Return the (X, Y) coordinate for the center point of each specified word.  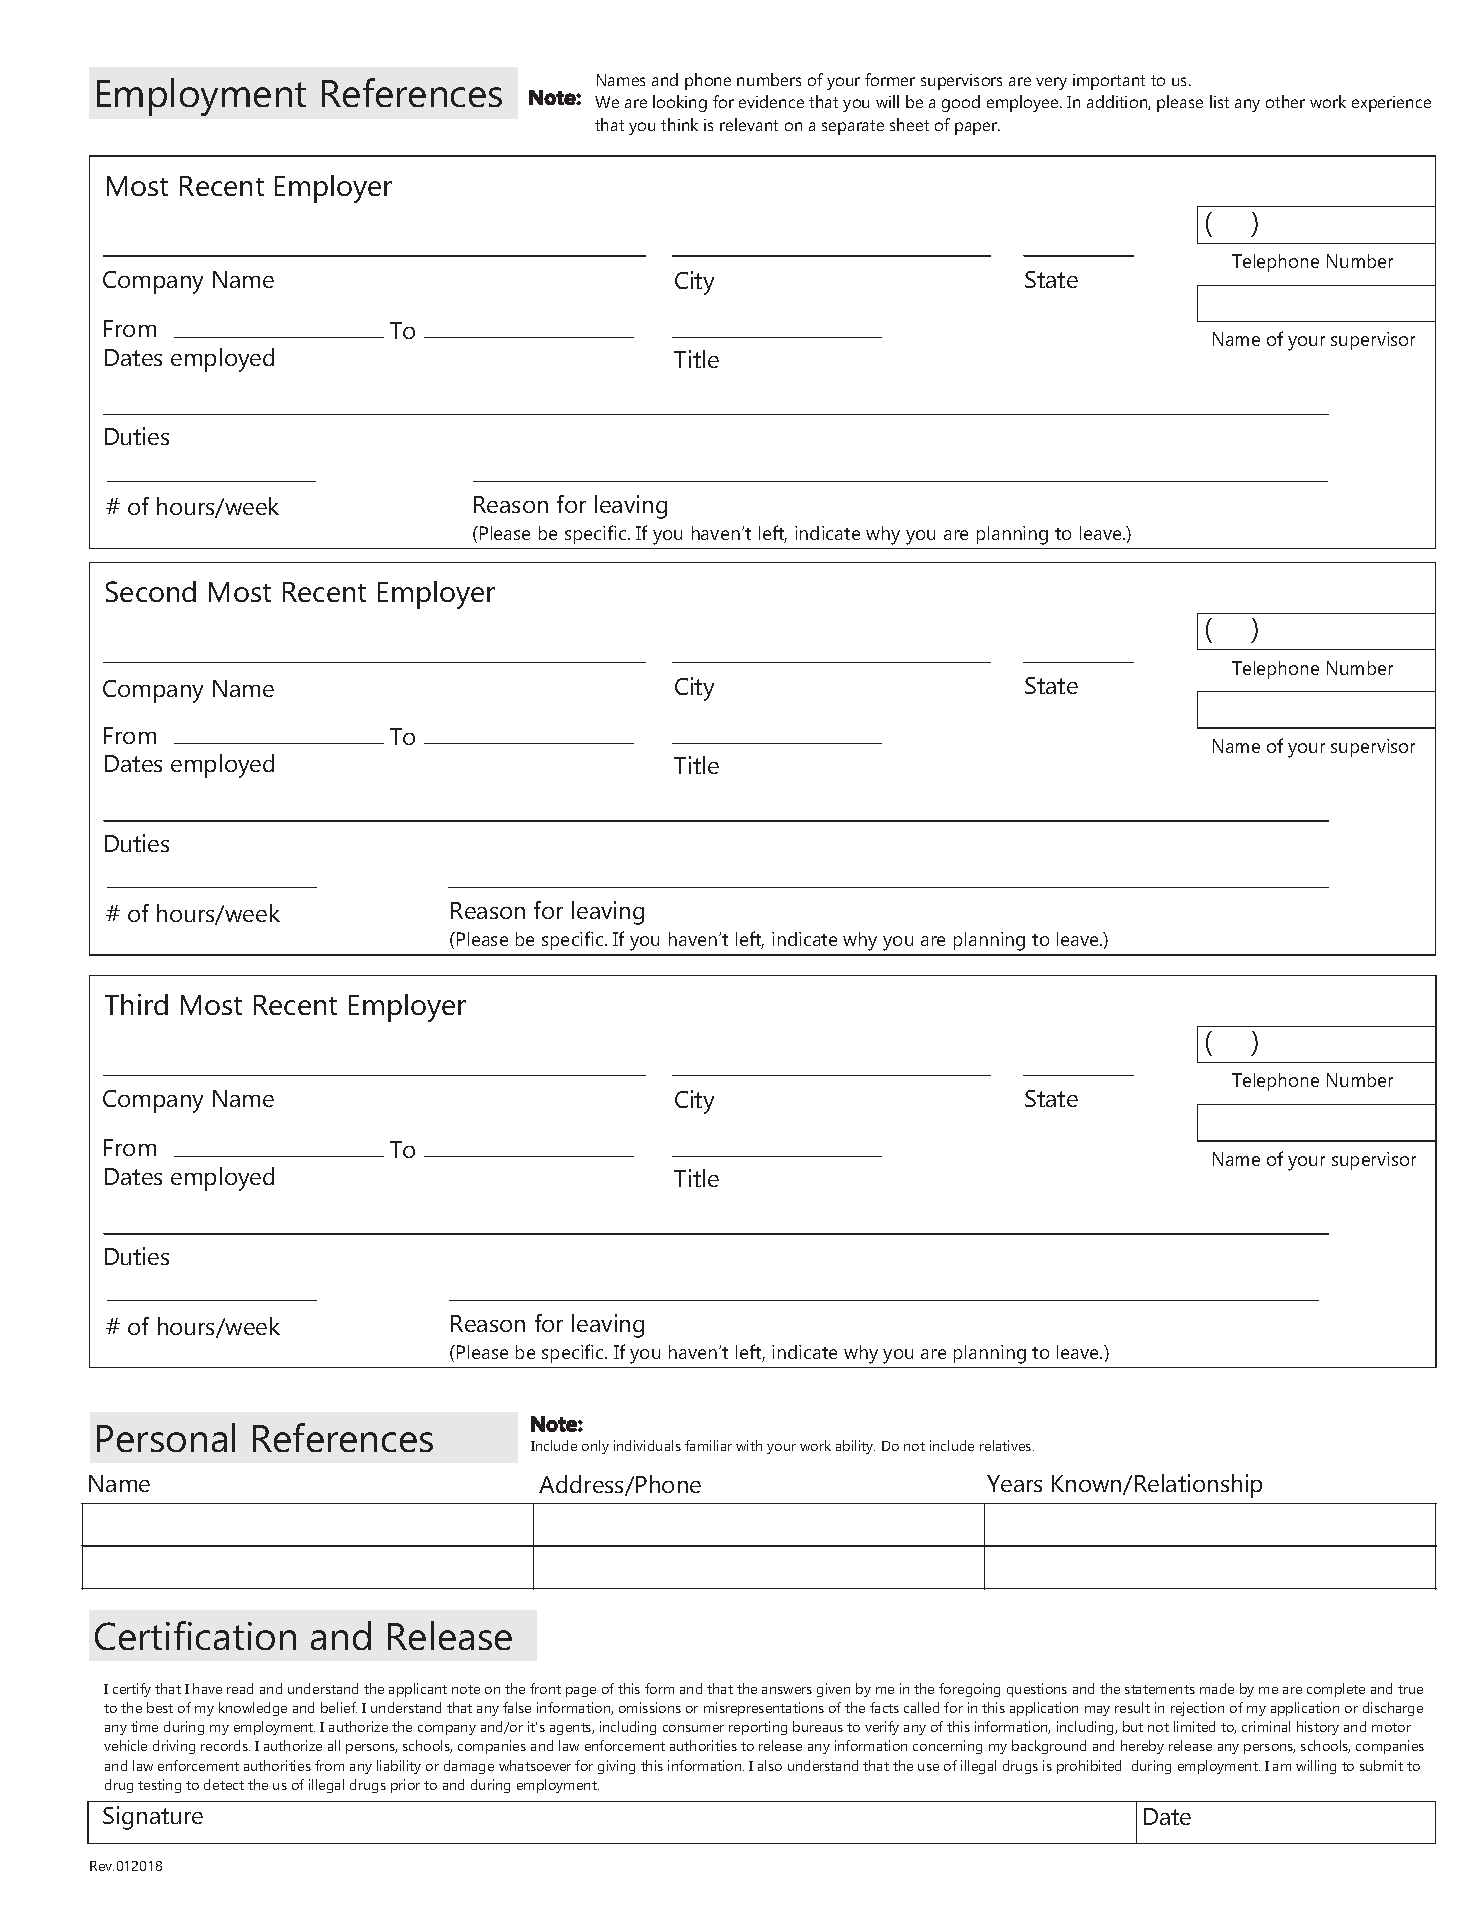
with (749, 1445)
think (679, 124)
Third (136, 1004)
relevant (749, 124)
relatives (1007, 1445)
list (1219, 101)
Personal (166, 1437)
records (225, 1745)
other (1285, 101)
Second (151, 591)
